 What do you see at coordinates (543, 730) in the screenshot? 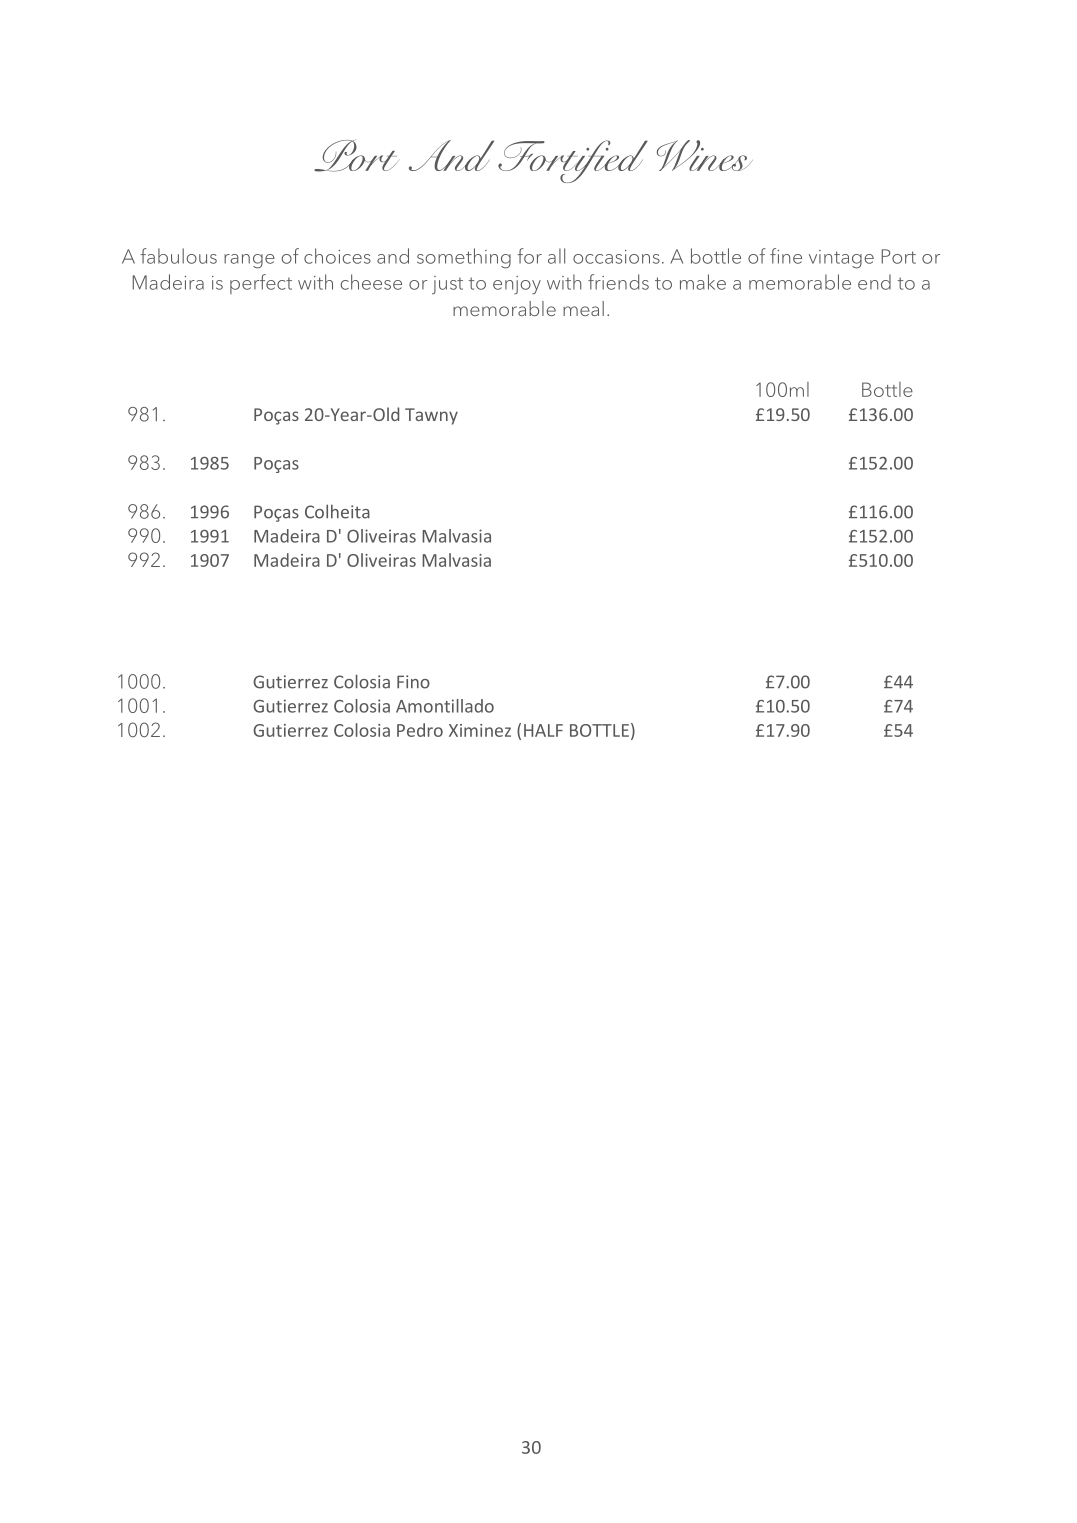
I see `HALF` at bounding box center [543, 730].
